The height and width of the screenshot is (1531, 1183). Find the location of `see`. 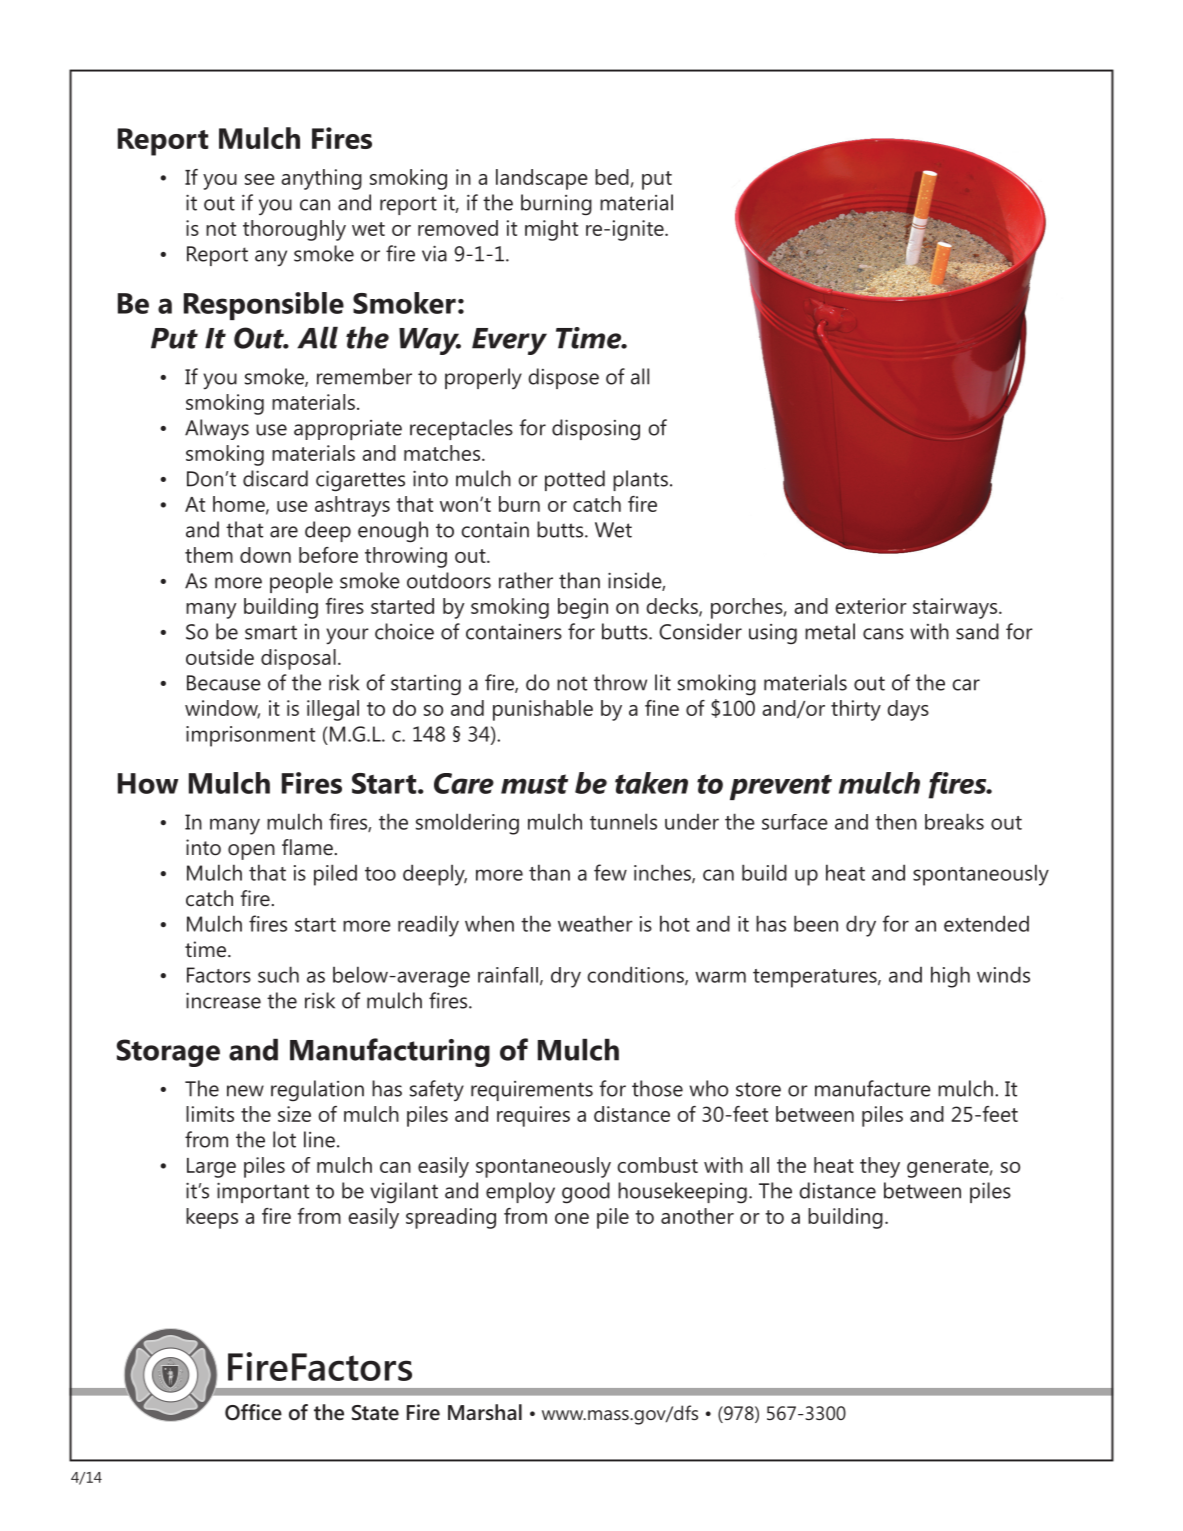

see is located at coordinates (260, 179).
